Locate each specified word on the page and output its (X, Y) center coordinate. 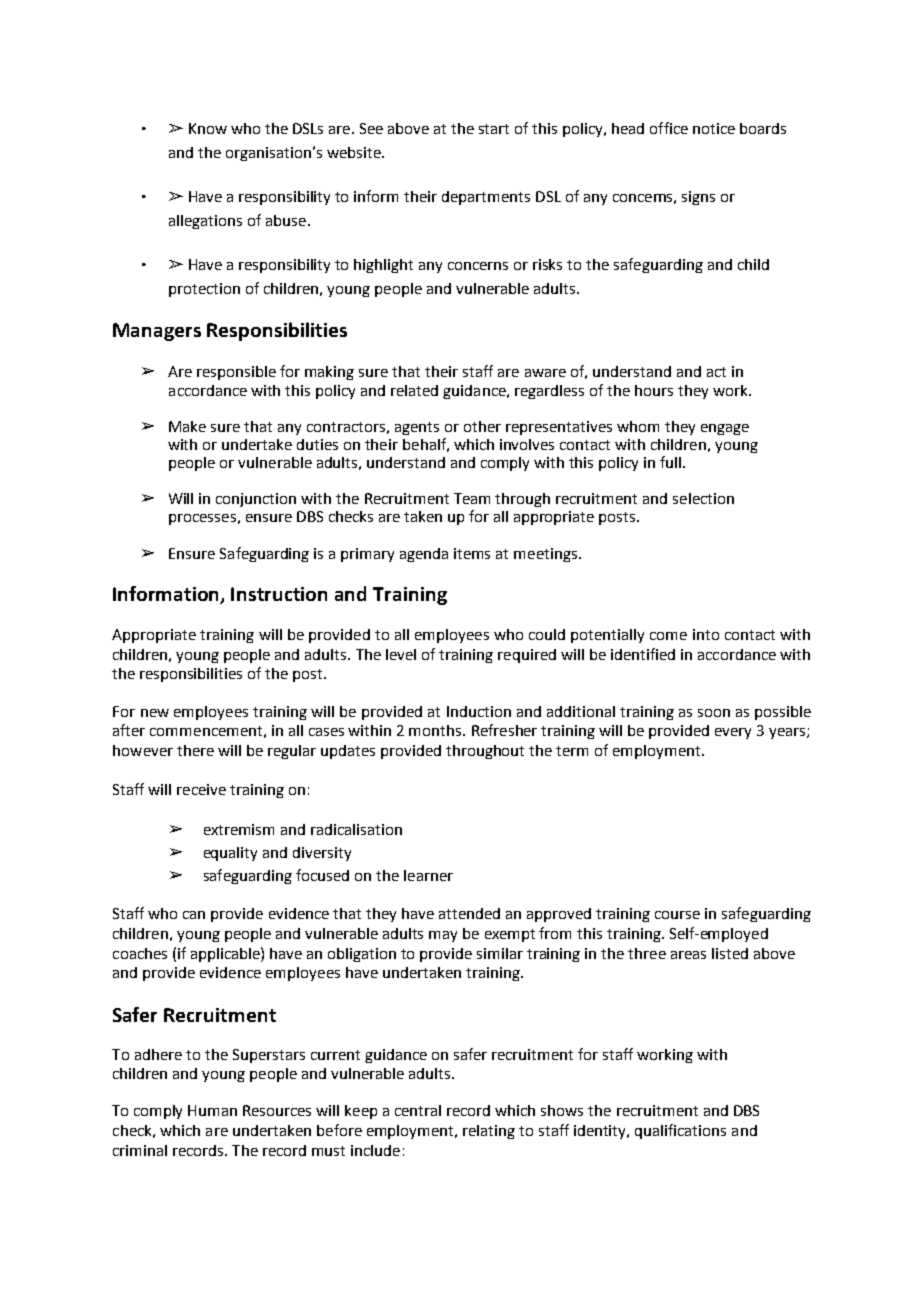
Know (208, 128)
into (706, 634)
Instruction (279, 594)
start (494, 129)
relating (489, 1132)
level (401, 654)
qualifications (680, 1131)
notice (714, 128)
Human (212, 1110)
